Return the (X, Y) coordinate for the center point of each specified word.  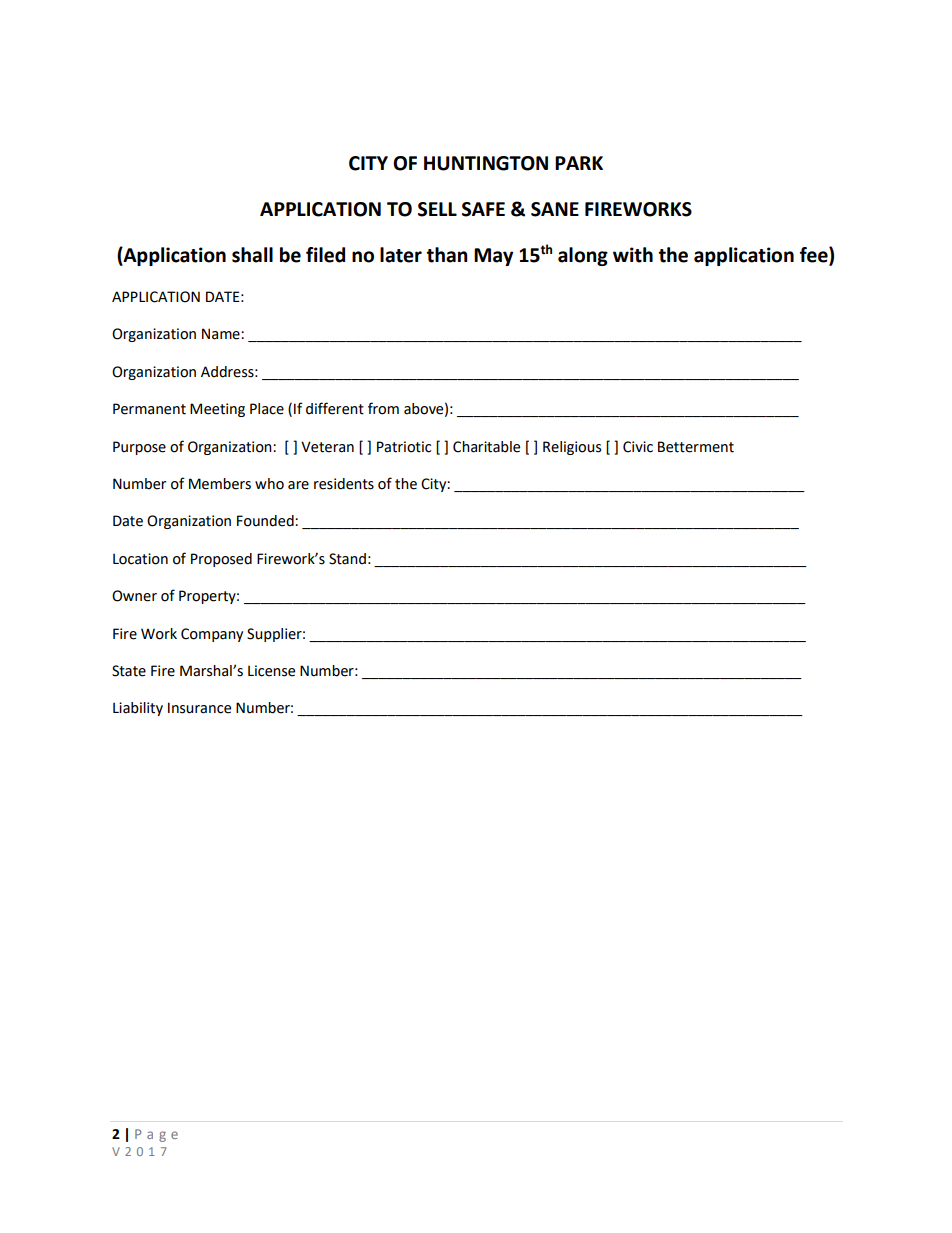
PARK (579, 163)
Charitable (486, 447)
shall (252, 255)
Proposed (221, 560)
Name (222, 334)
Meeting (217, 410)
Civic (638, 447)
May (493, 257)
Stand (347, 559)
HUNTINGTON (486, 163)
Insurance (199, 708)
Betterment (696, 447)
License (271, 671)
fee (815, 254)
